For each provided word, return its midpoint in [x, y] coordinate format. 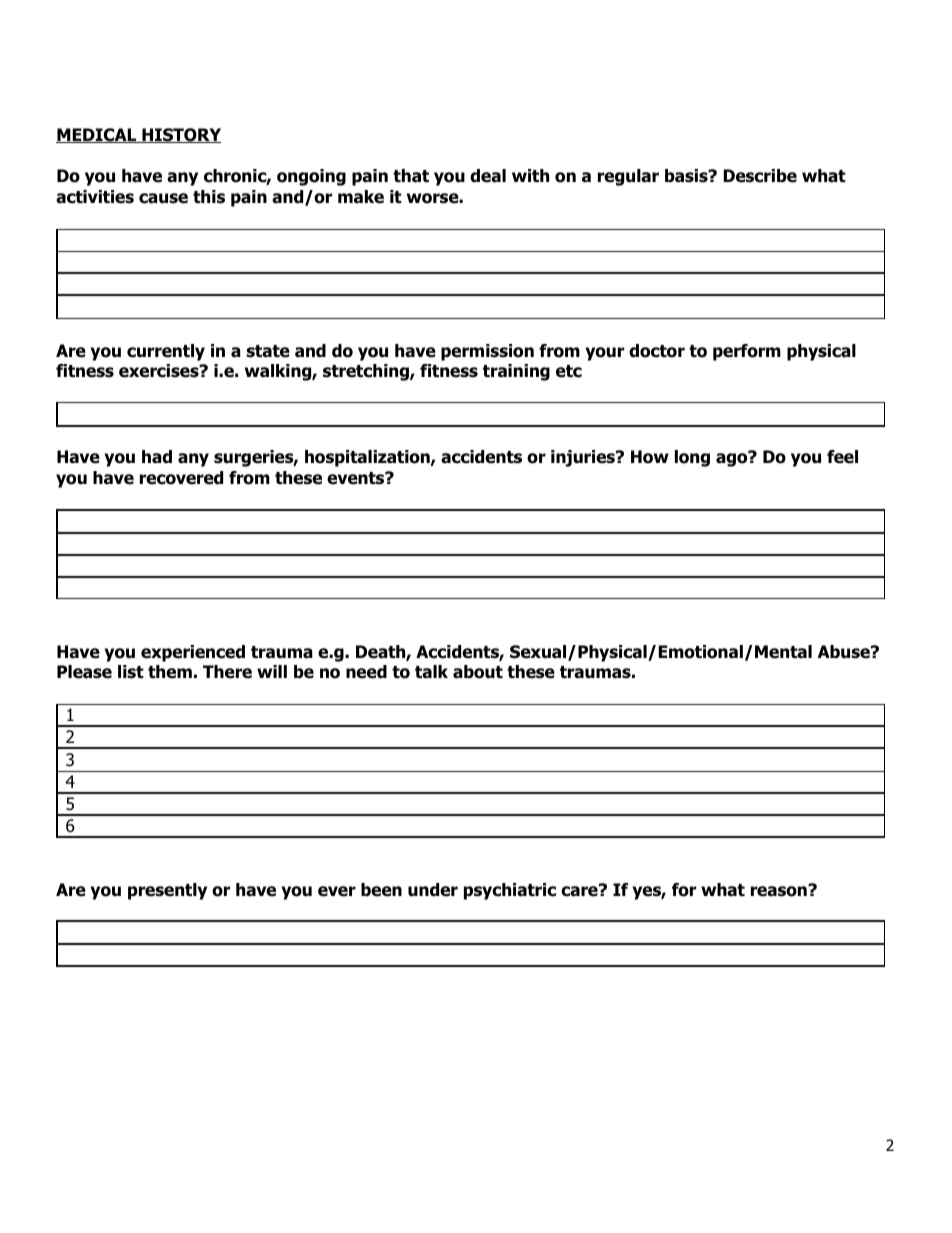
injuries [584, 458]
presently [167, 891]
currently [166, 352]
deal [488, 176]
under [433, 890]
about [478, 672]
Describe [760, 176]
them [170, 672]
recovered [181, 478]
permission [487, 352]
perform [747, 352]
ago [733, 459]
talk [431, 672]
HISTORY [180, 135]
